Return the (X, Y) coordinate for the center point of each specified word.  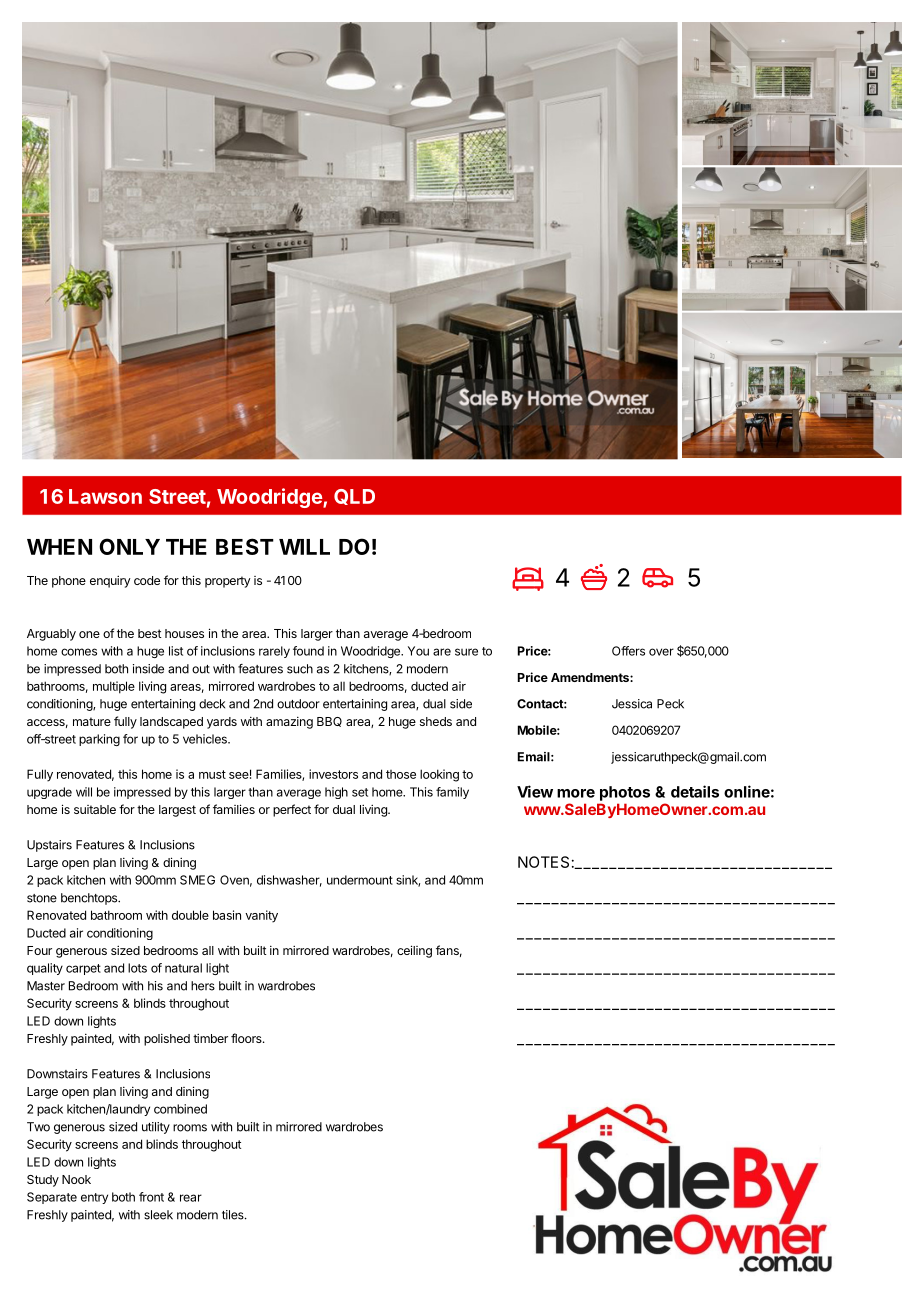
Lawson (105, 496)
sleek (158, 1215)
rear (191, 1198)
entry (94, 1198)
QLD (354, 497)
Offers (628, 651)
